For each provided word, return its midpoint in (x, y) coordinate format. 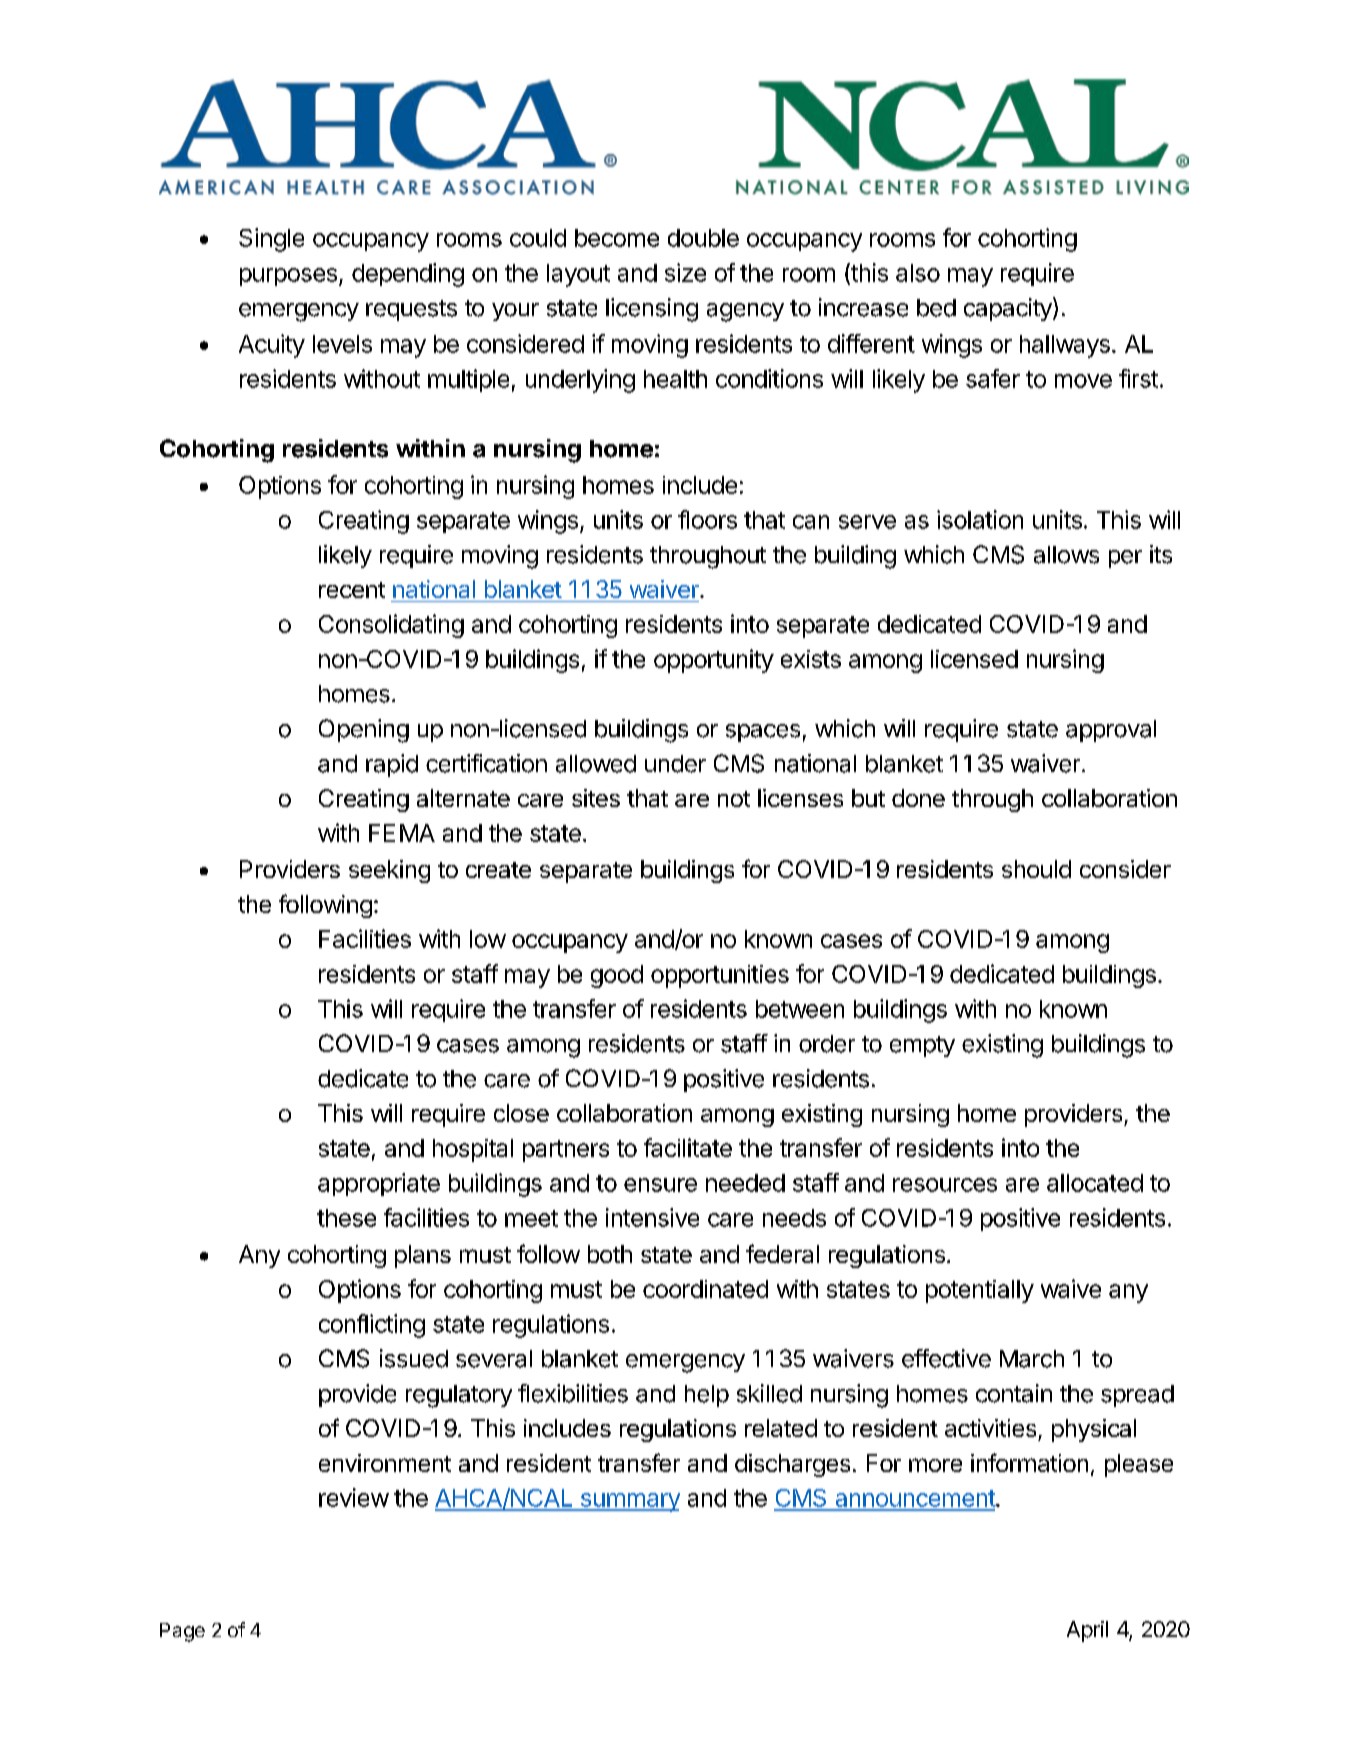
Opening (364, 731)
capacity (1009, 309)
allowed (596, 764)
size (685, 272)
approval (1111, 731)
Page (182, 1632)
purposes (288, 277)
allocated (1095, 1183)
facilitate (688, 1147)
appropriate (379, 1184)
